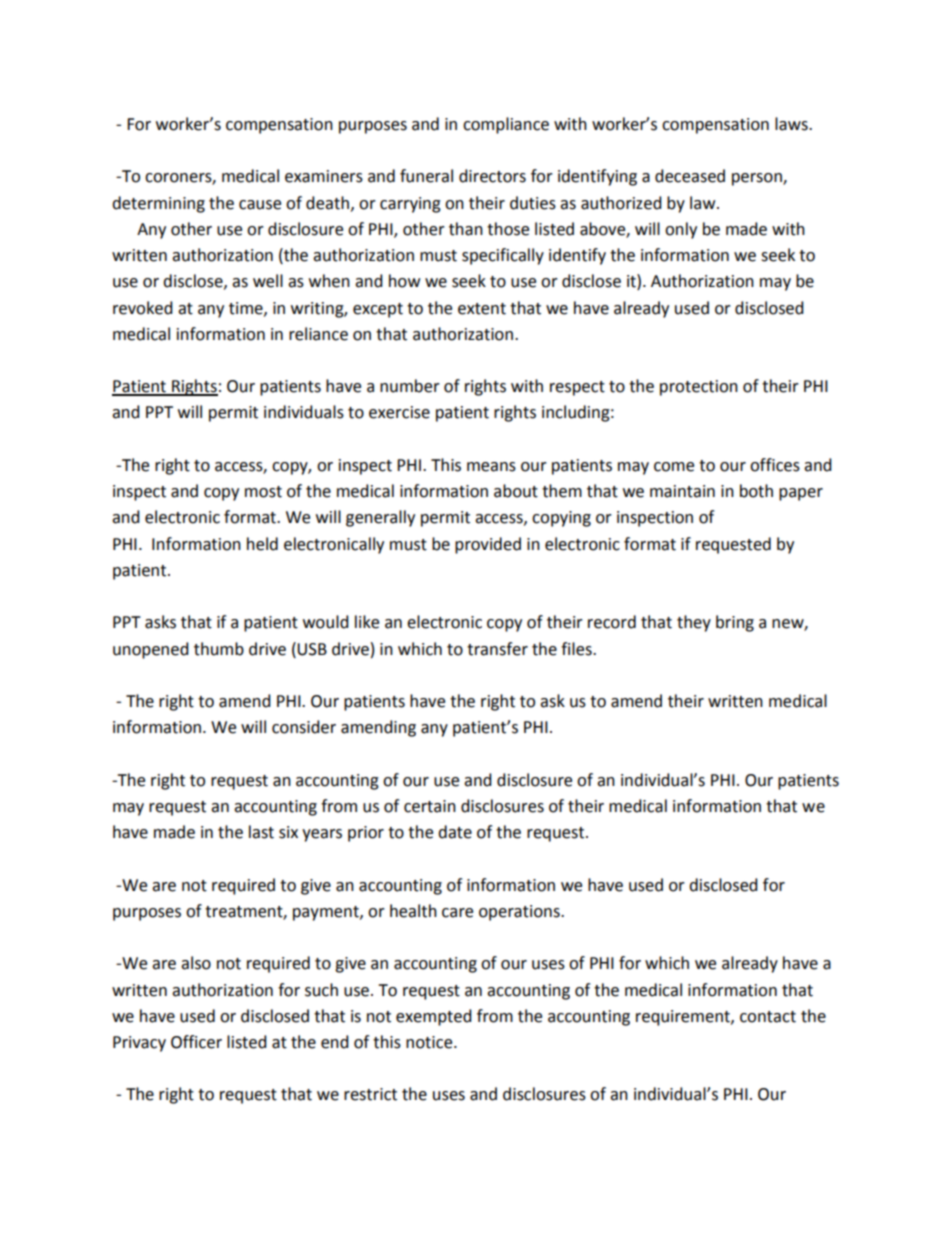  What do you see at coordinates (261, 832) in the image?
I see `last` at bounding box center [261, 832].
